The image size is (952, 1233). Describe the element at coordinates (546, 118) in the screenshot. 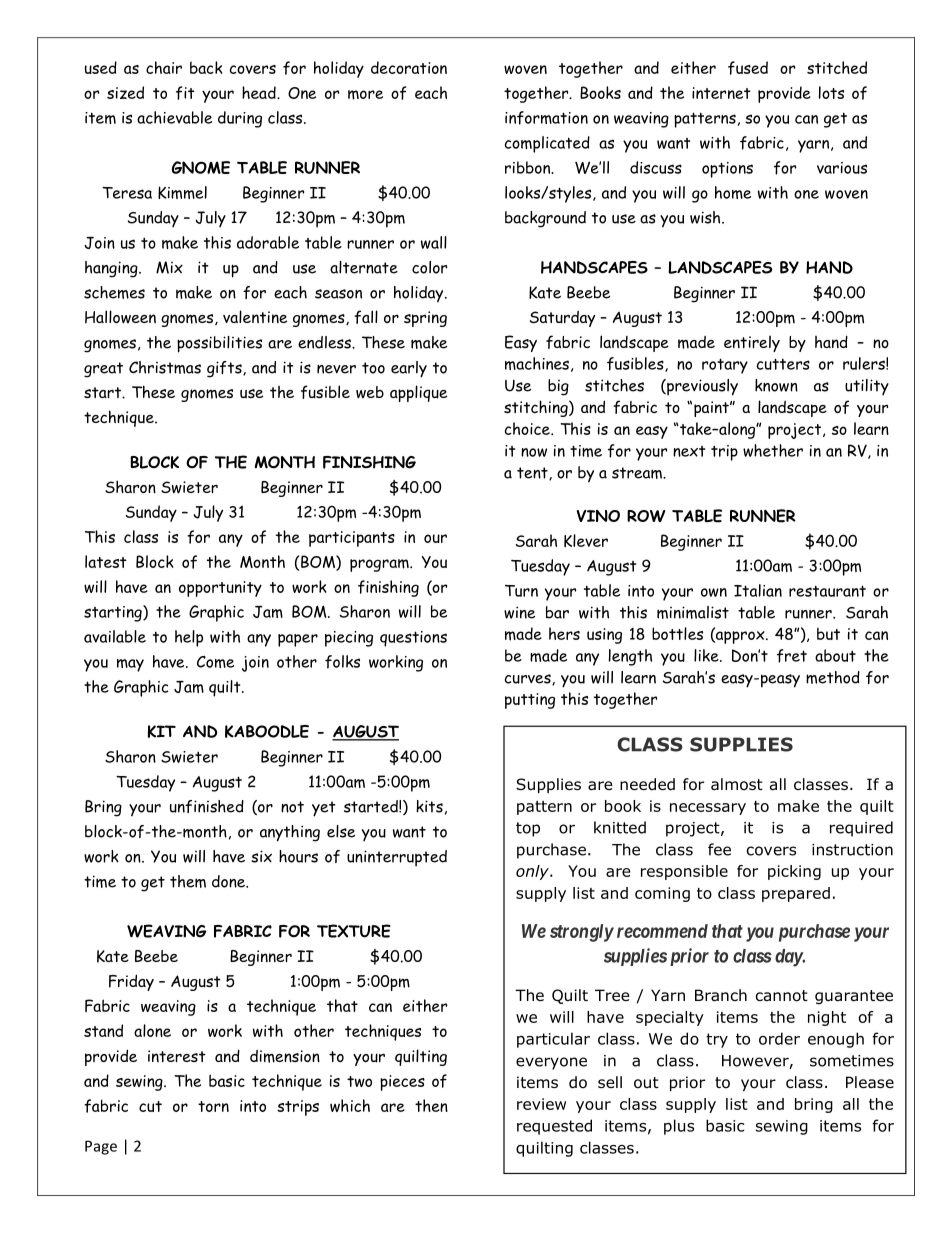

I see `information` at that location.
